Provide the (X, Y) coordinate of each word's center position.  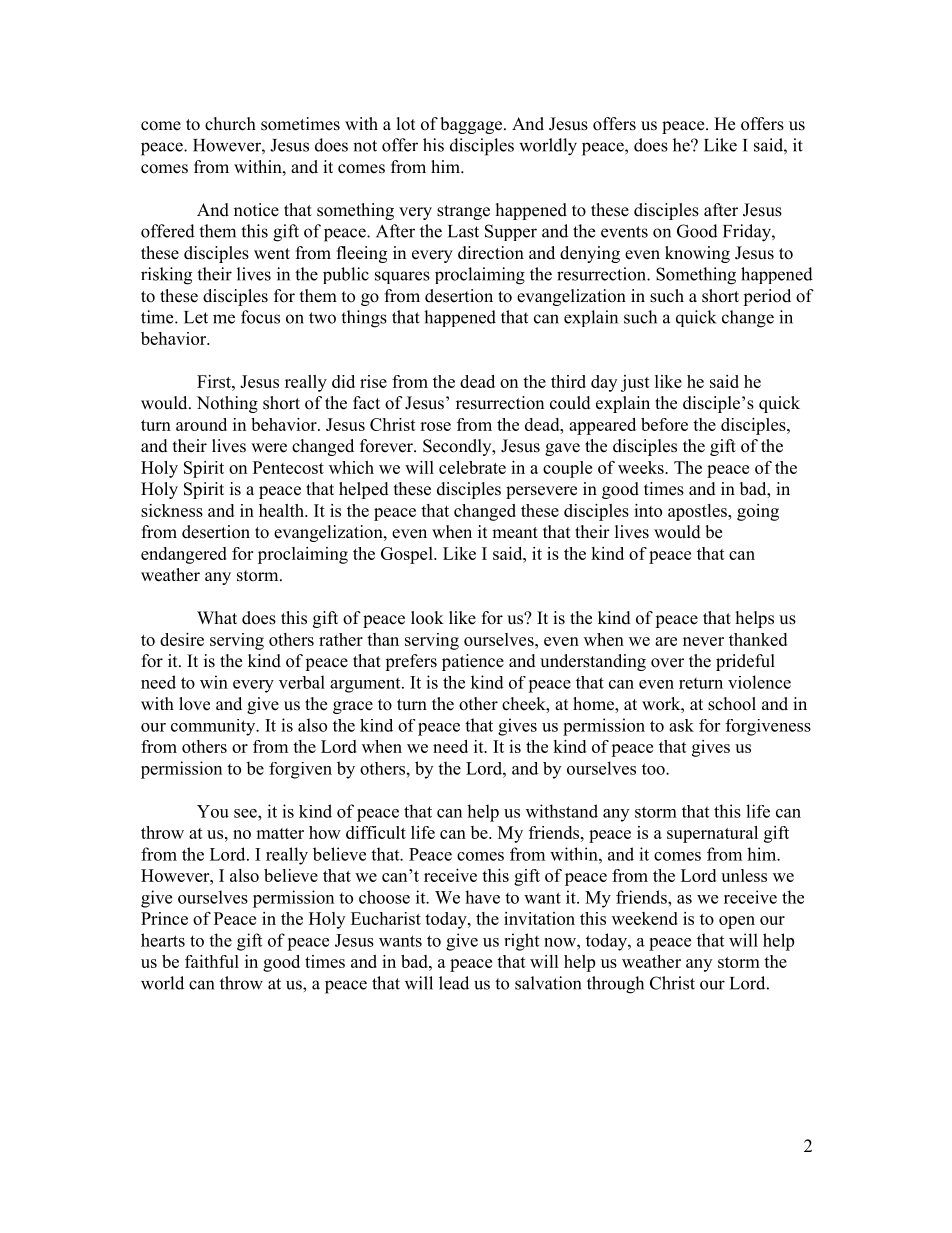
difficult (376, 832)
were (269, 448)
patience (473, 662)
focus (260, 317)
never (703, 641)
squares (402, 277)
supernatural (712, 834)
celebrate (472, 467)
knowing (697, 254)
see (246, 813)
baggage (471, 125)
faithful (212, 961)
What (217, 617)
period (767, 297)
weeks (642, 467)
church (230, 124)
